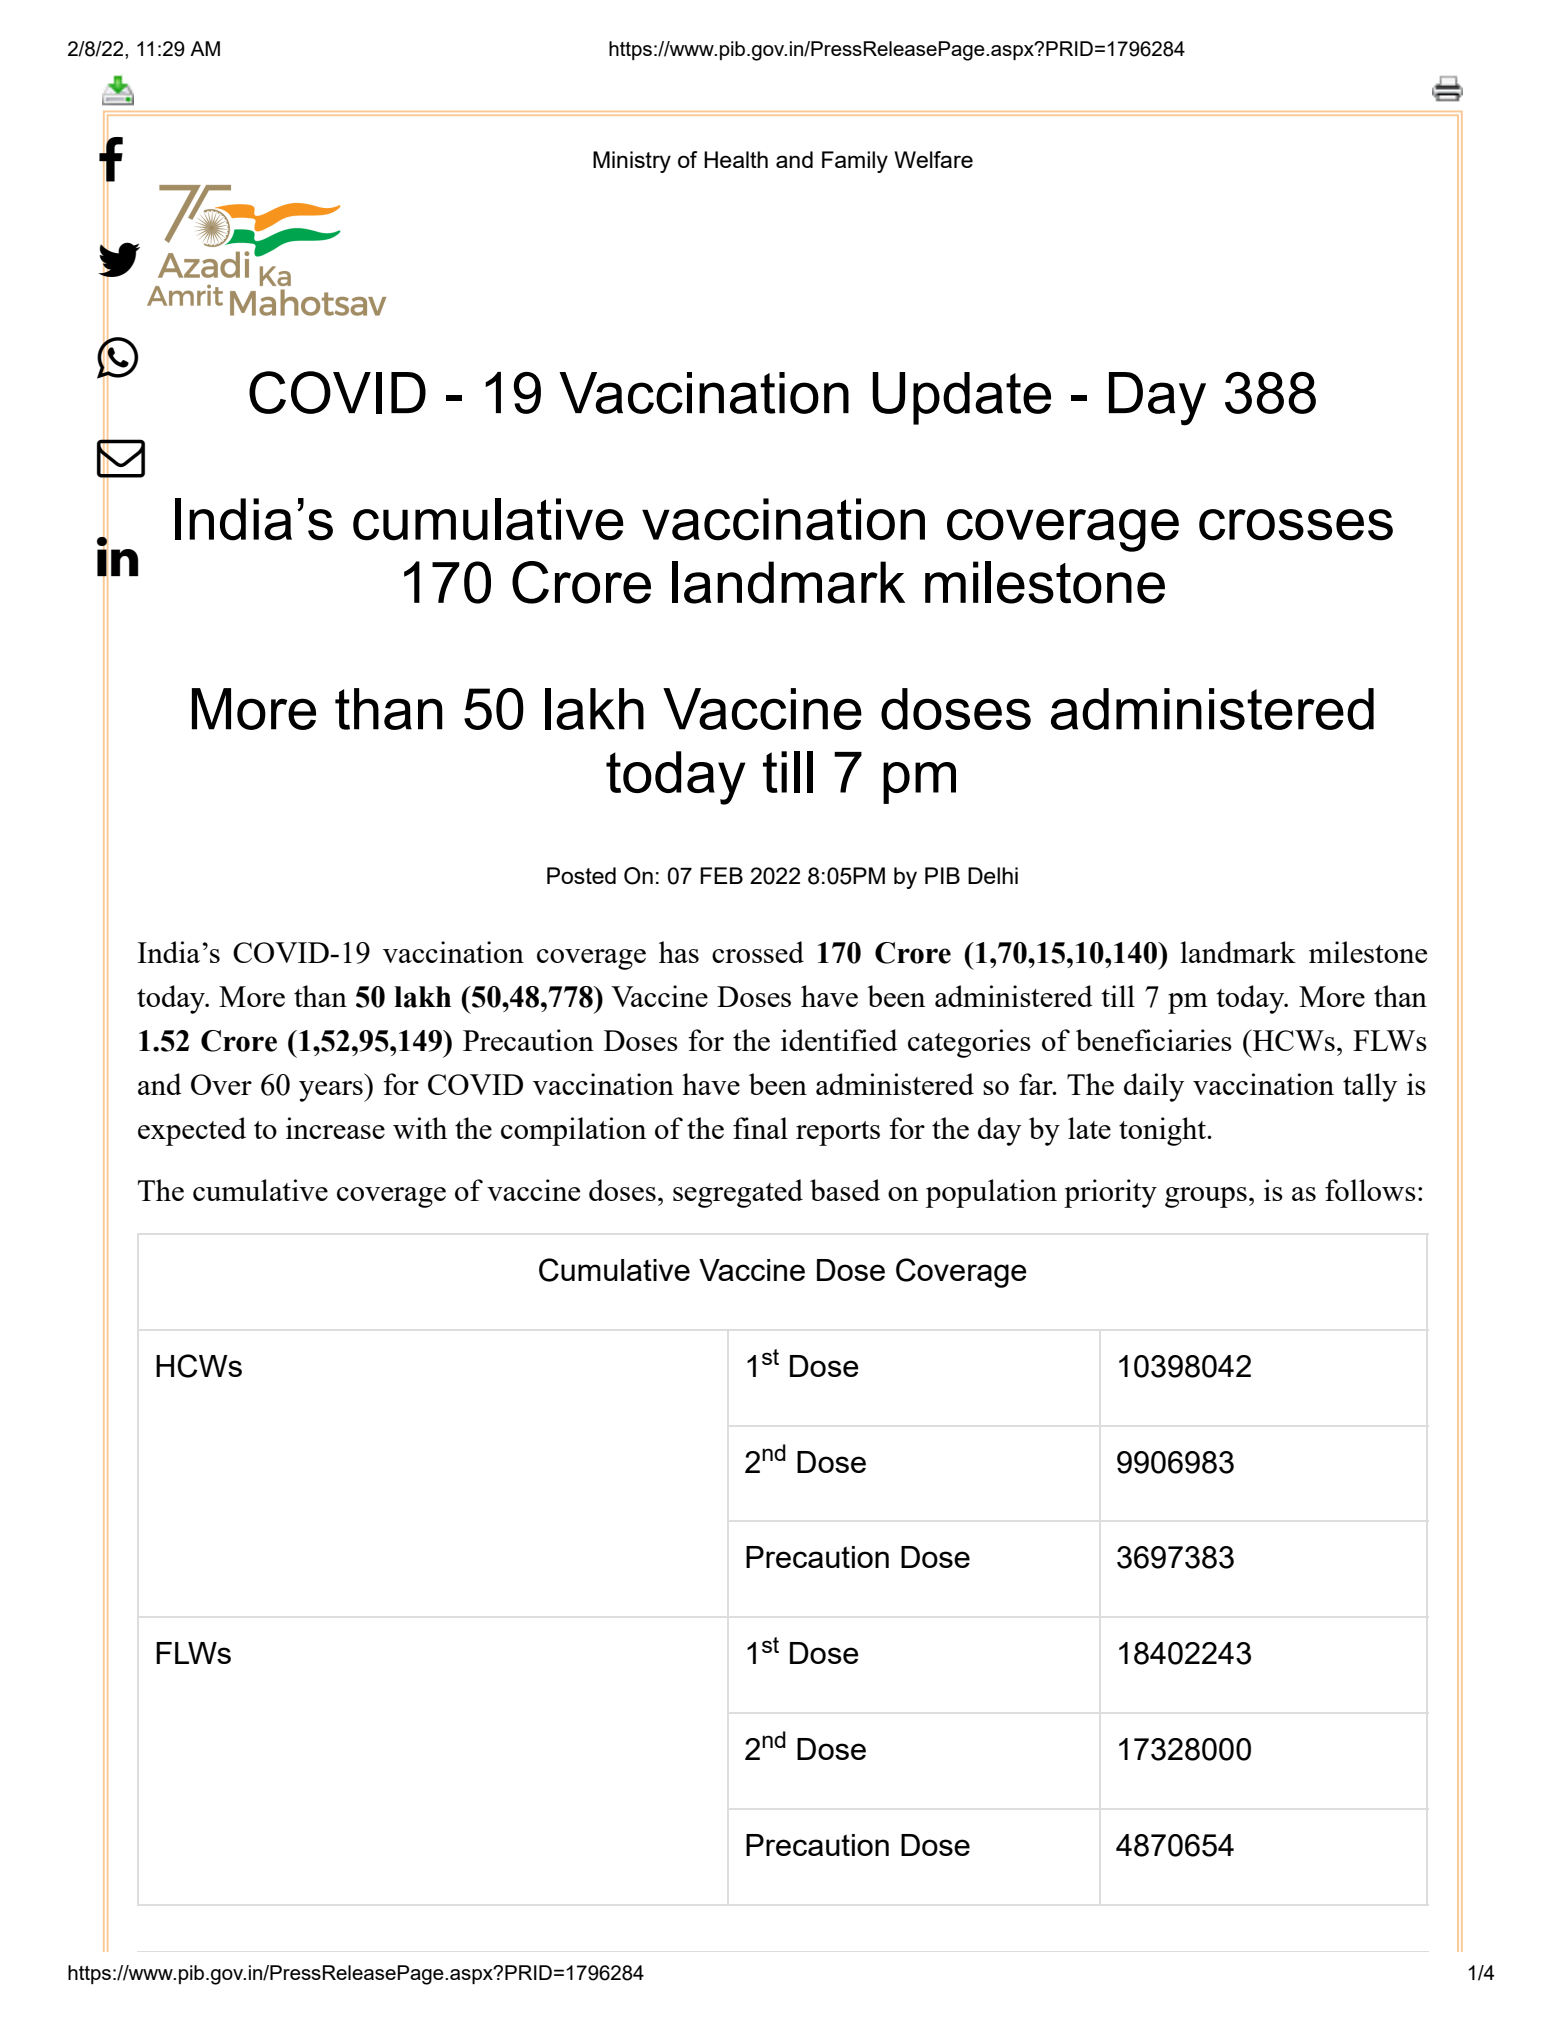  Describe the element at coordinates (335, 1128) in the page. I see `increase` at that location.
